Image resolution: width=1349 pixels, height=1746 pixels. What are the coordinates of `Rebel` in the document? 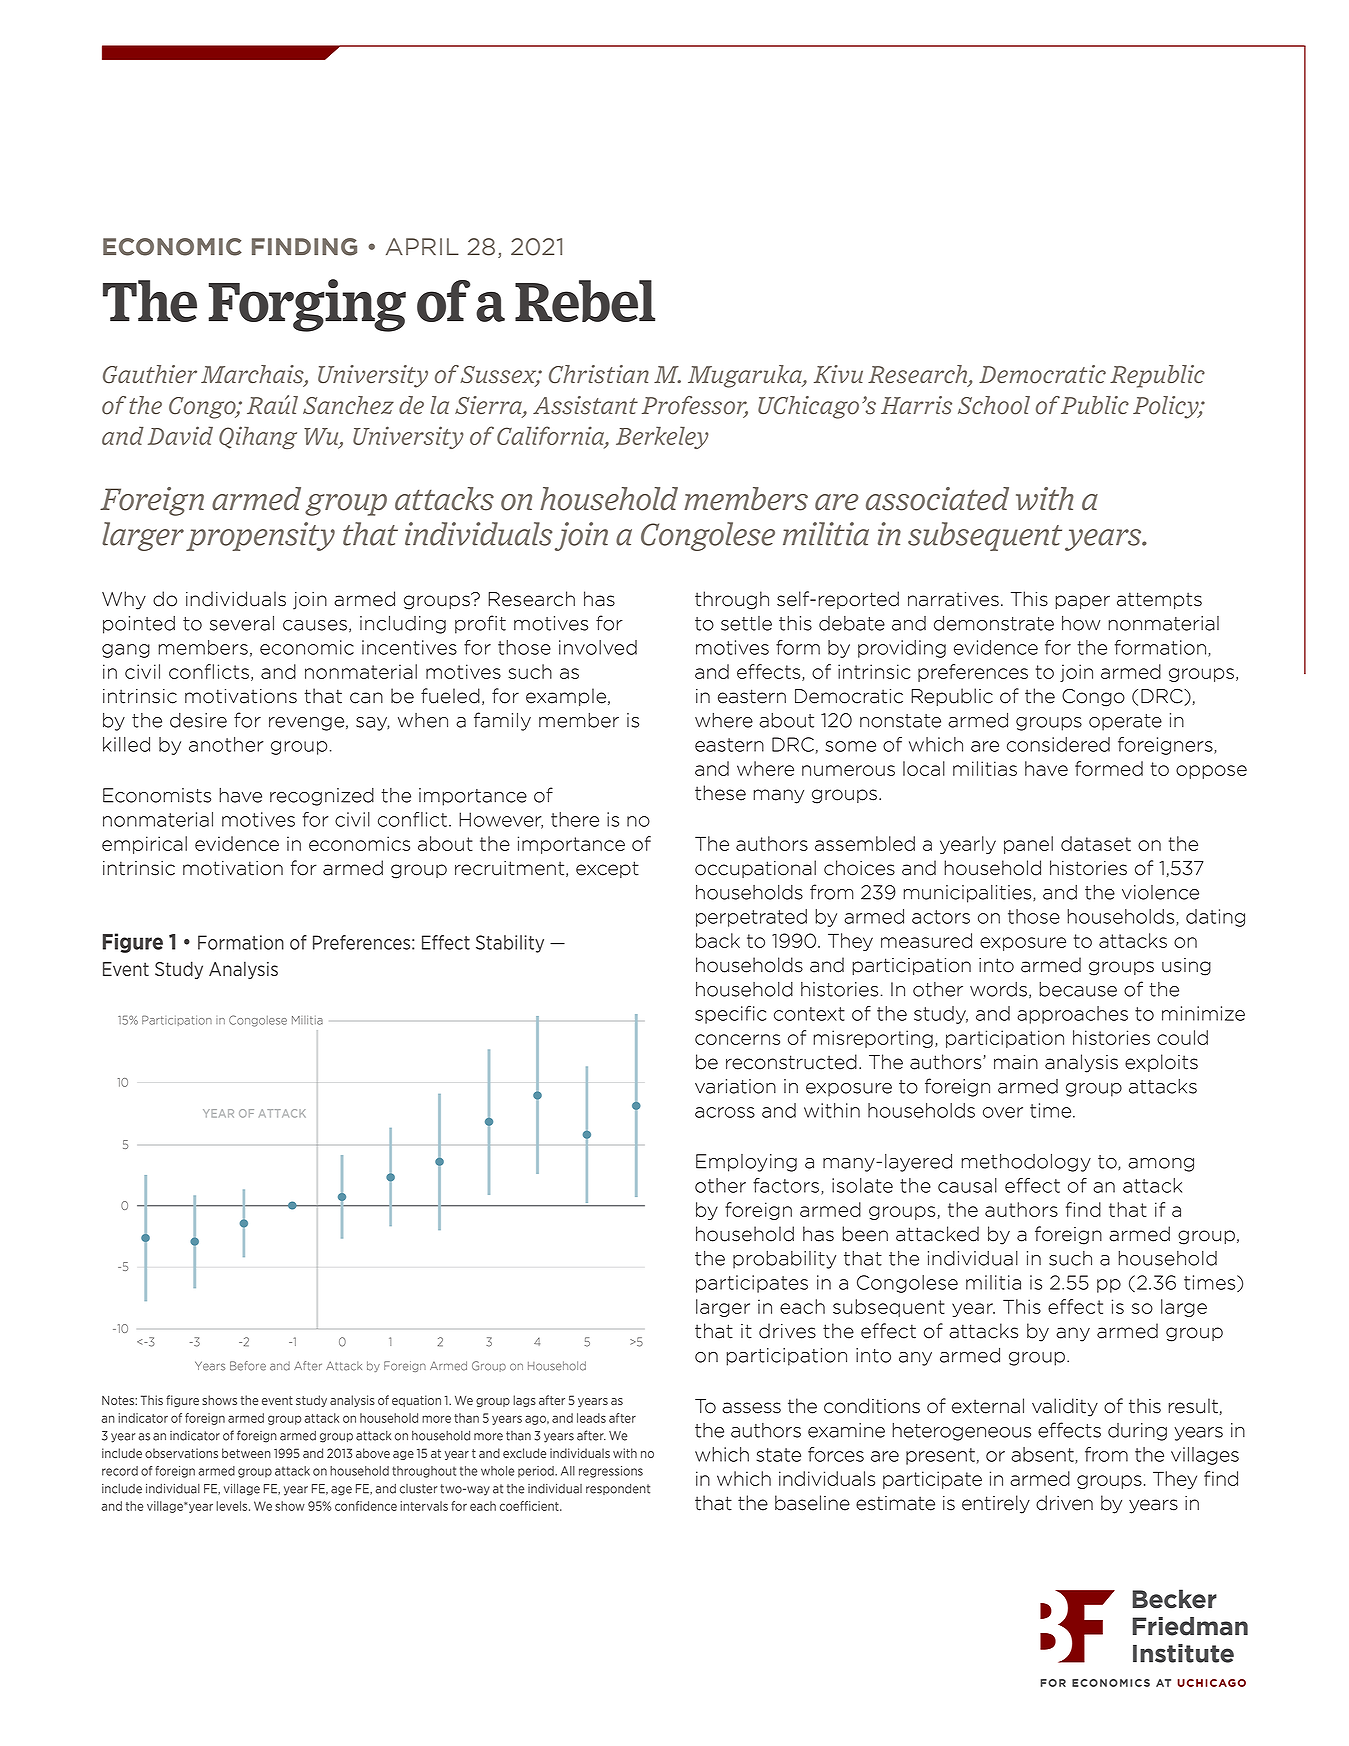 It's located at (585, 301).
